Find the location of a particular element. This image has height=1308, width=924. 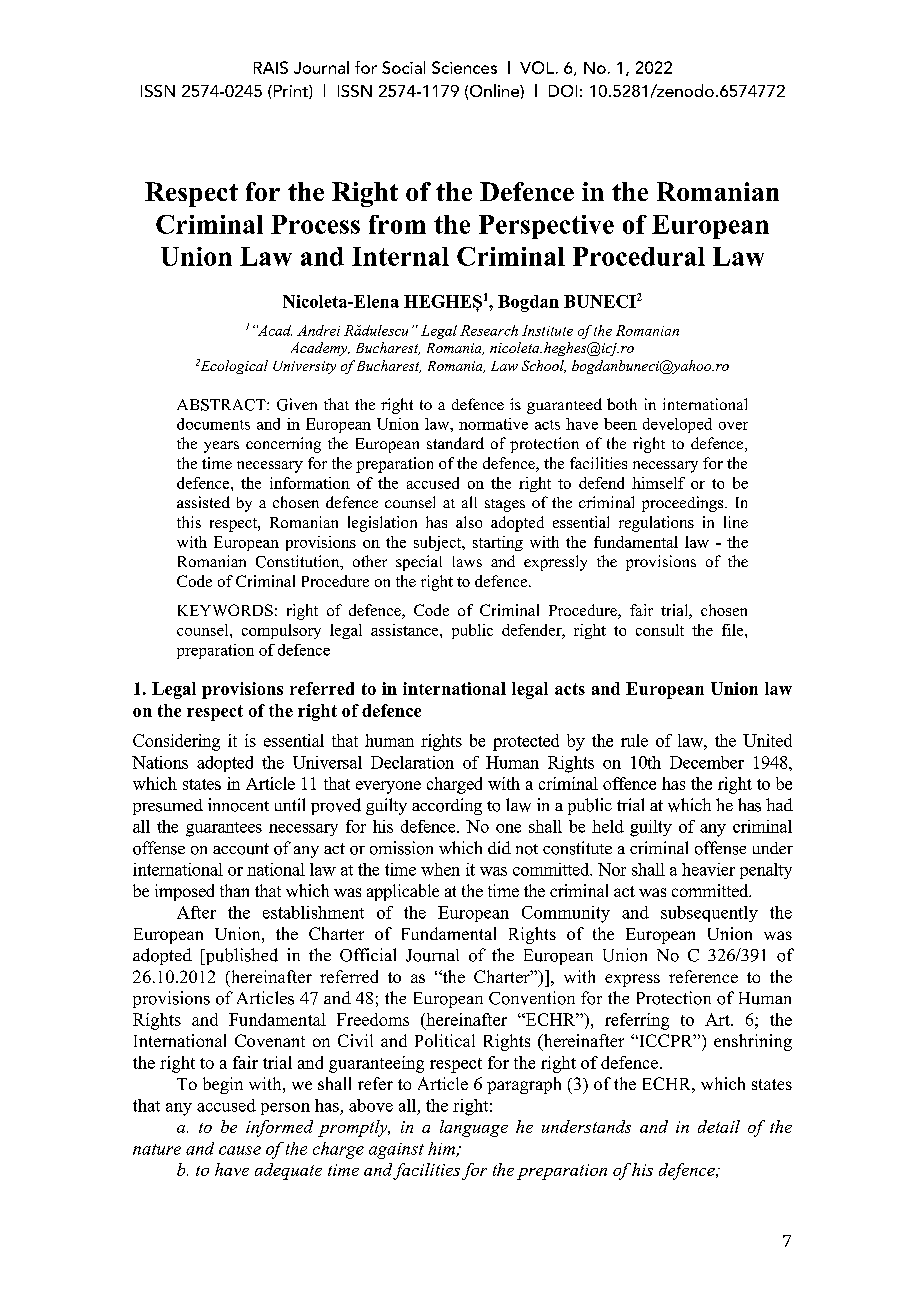

Print is located at coordinates (290, 92).
